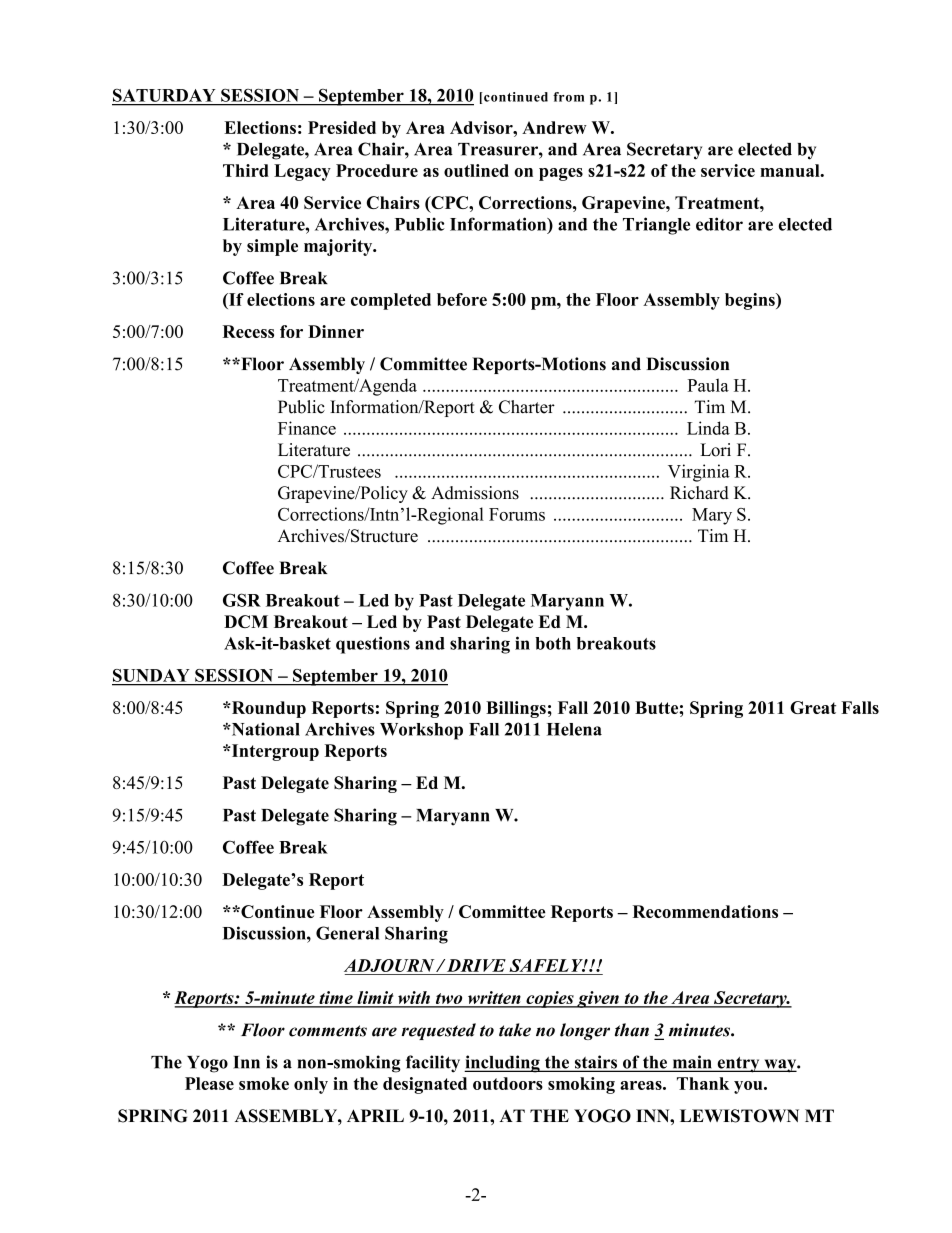 The image size is (952, 1233). Describe the element at coordinates (307, 428) in the document. I see `Finance` at that location.
